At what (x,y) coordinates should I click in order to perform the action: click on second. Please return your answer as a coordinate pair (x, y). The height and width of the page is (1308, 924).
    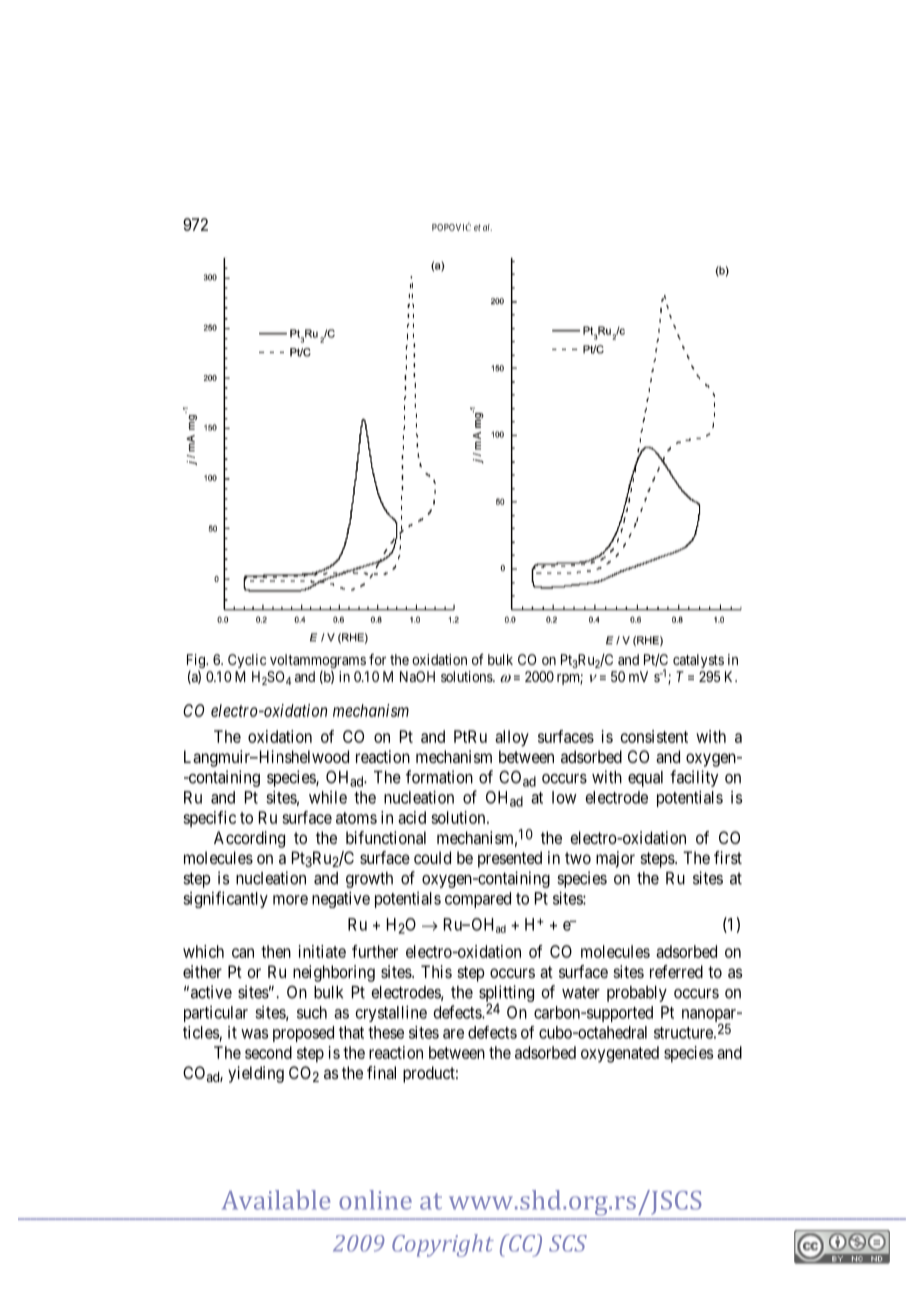
    Looking at the image, I should click on (268, 1052).
